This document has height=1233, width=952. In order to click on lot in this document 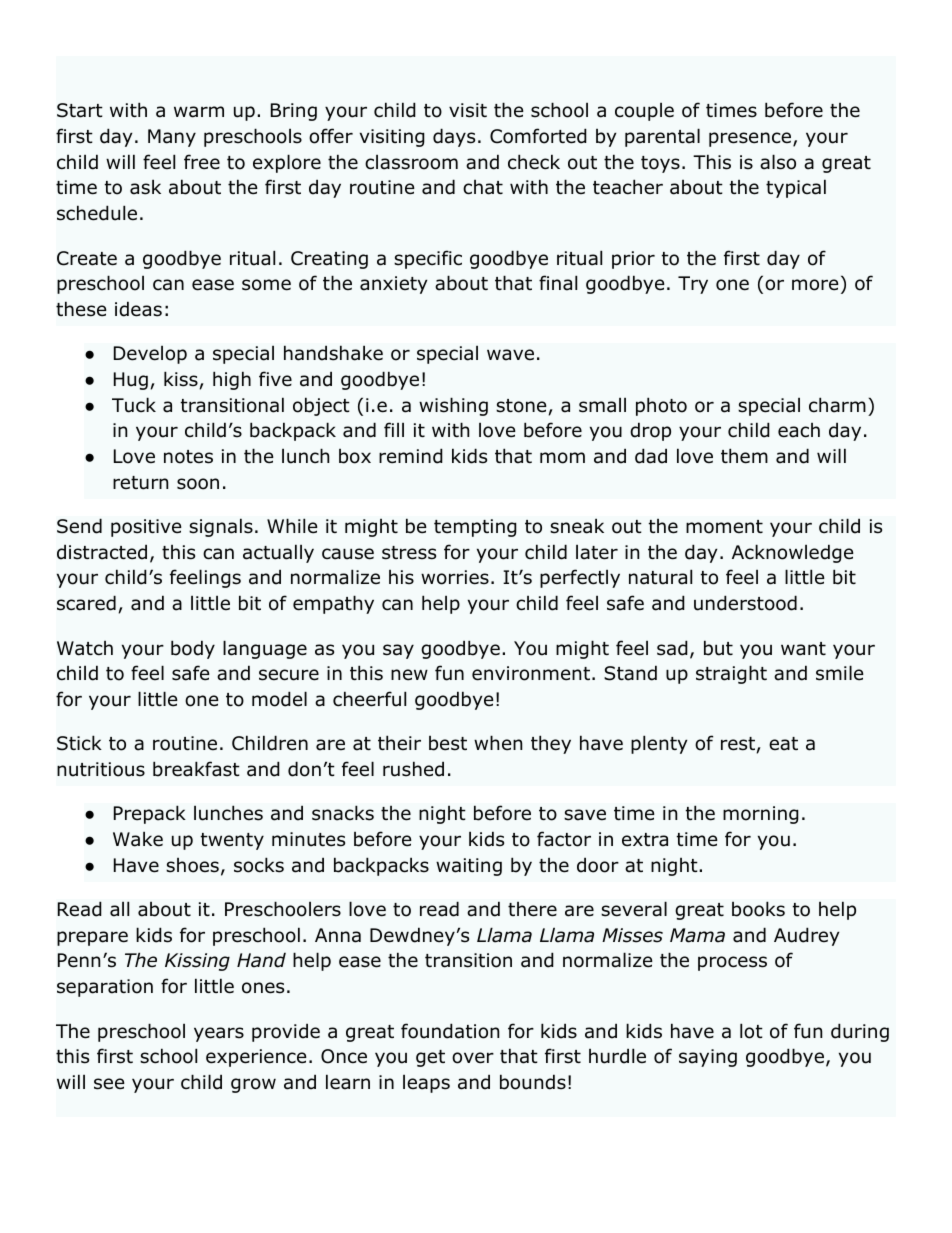, I will do `click(751, 1031)`.
